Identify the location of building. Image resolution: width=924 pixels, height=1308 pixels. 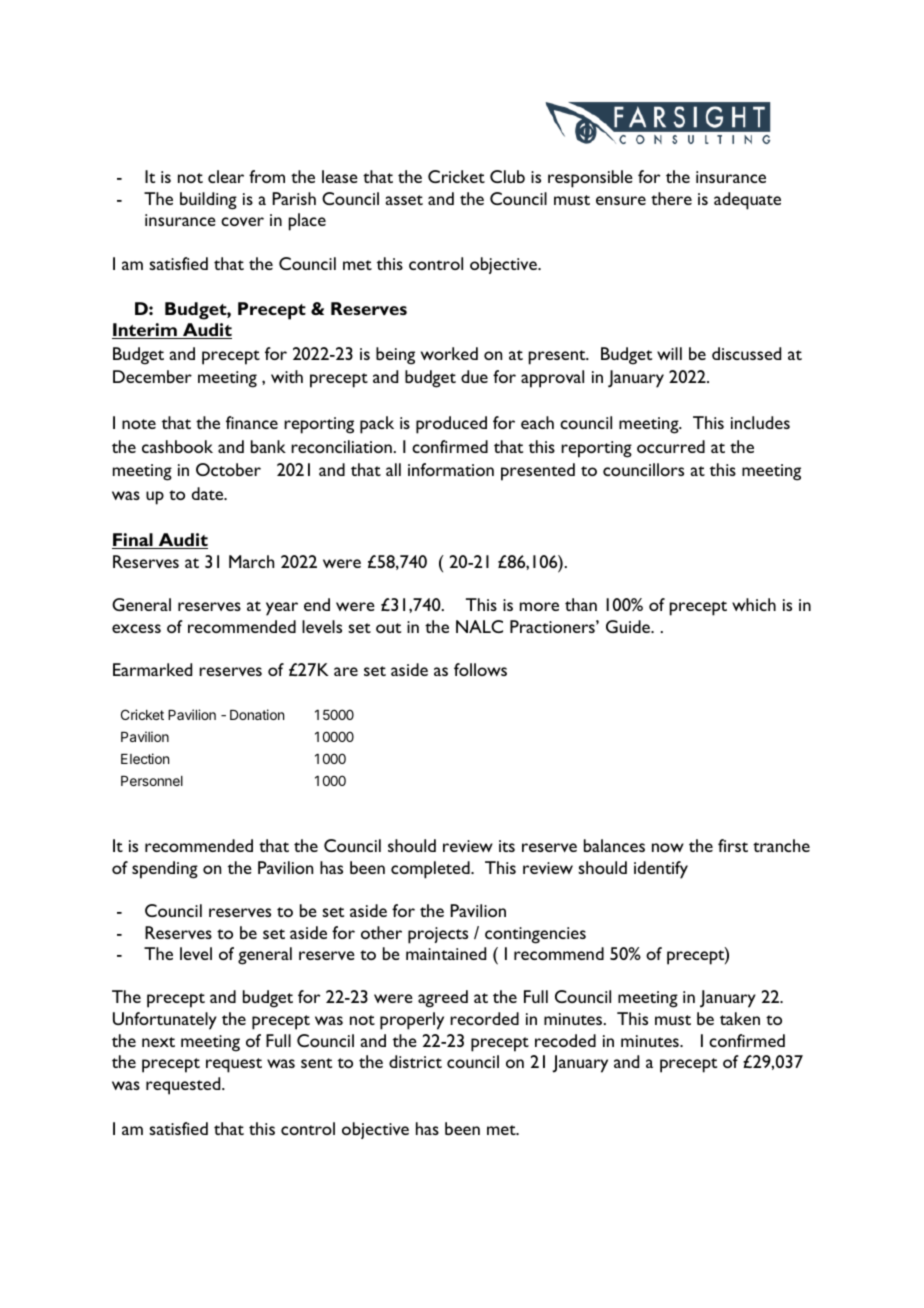
(208, 201).
